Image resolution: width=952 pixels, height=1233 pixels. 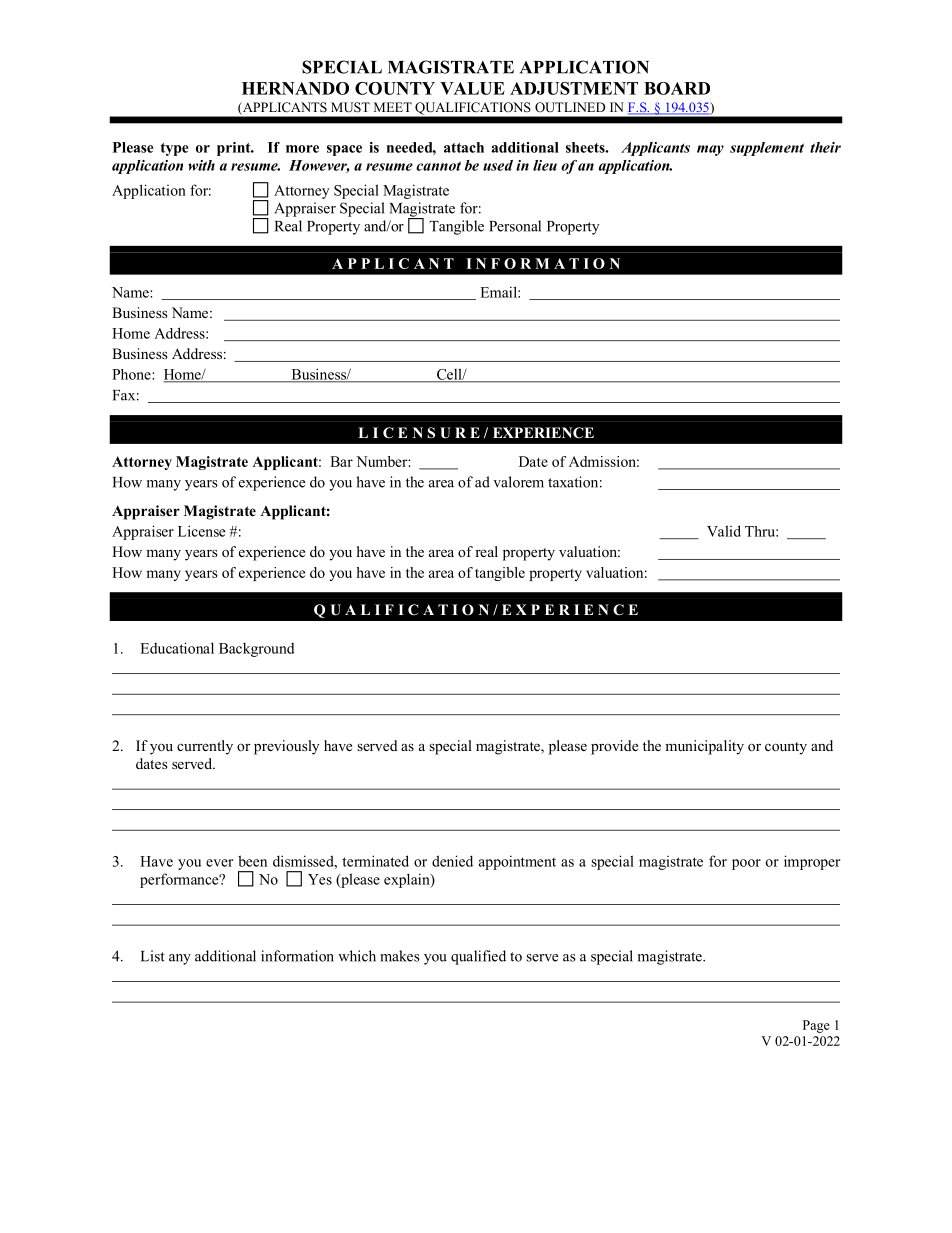 What do you see at coordinates (153, 956) in the screenshot?
I see `List` at bounding box center [153, 956].
